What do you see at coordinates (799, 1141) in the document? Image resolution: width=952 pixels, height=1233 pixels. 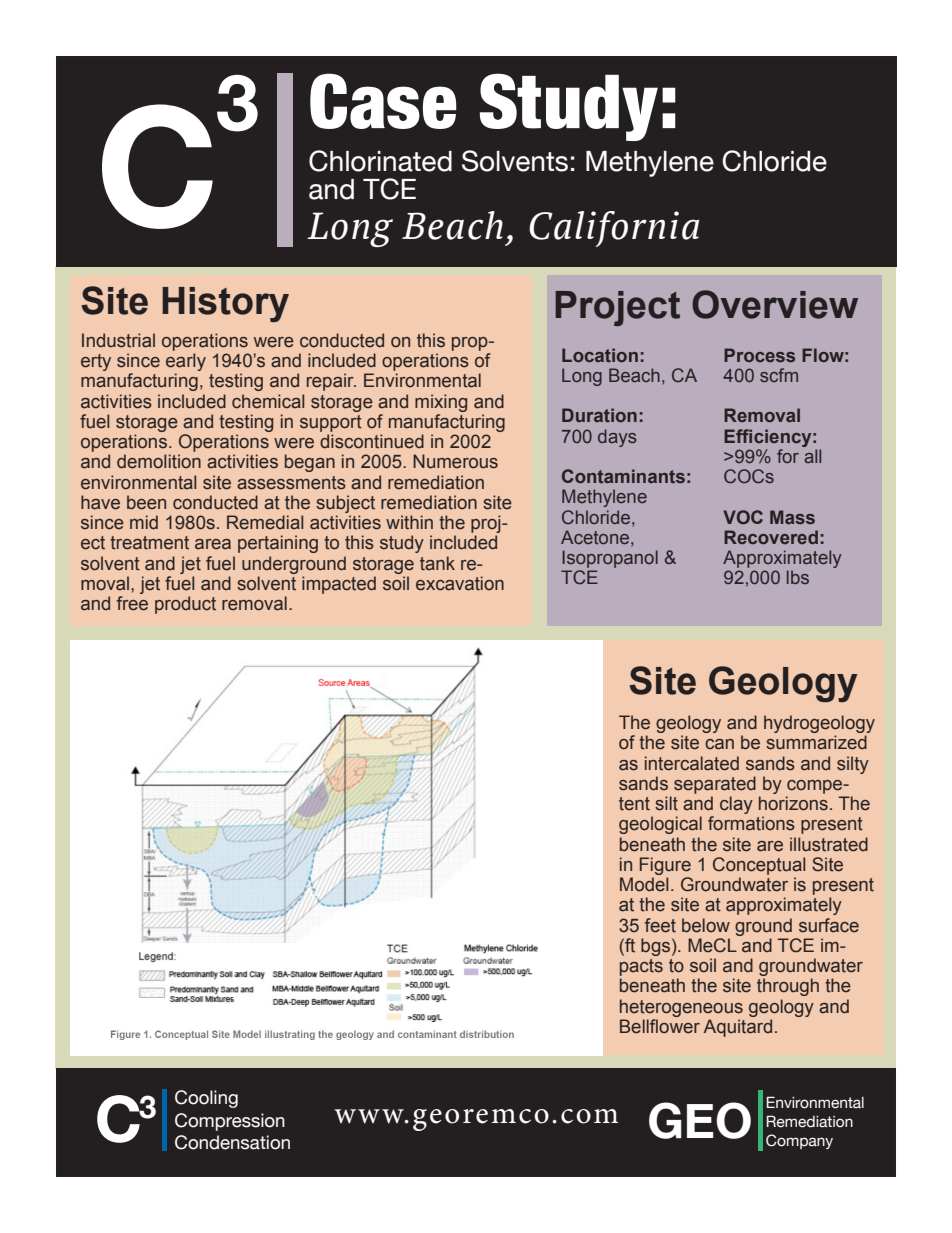 I see `Company` at bounding box center [799, 1141].
